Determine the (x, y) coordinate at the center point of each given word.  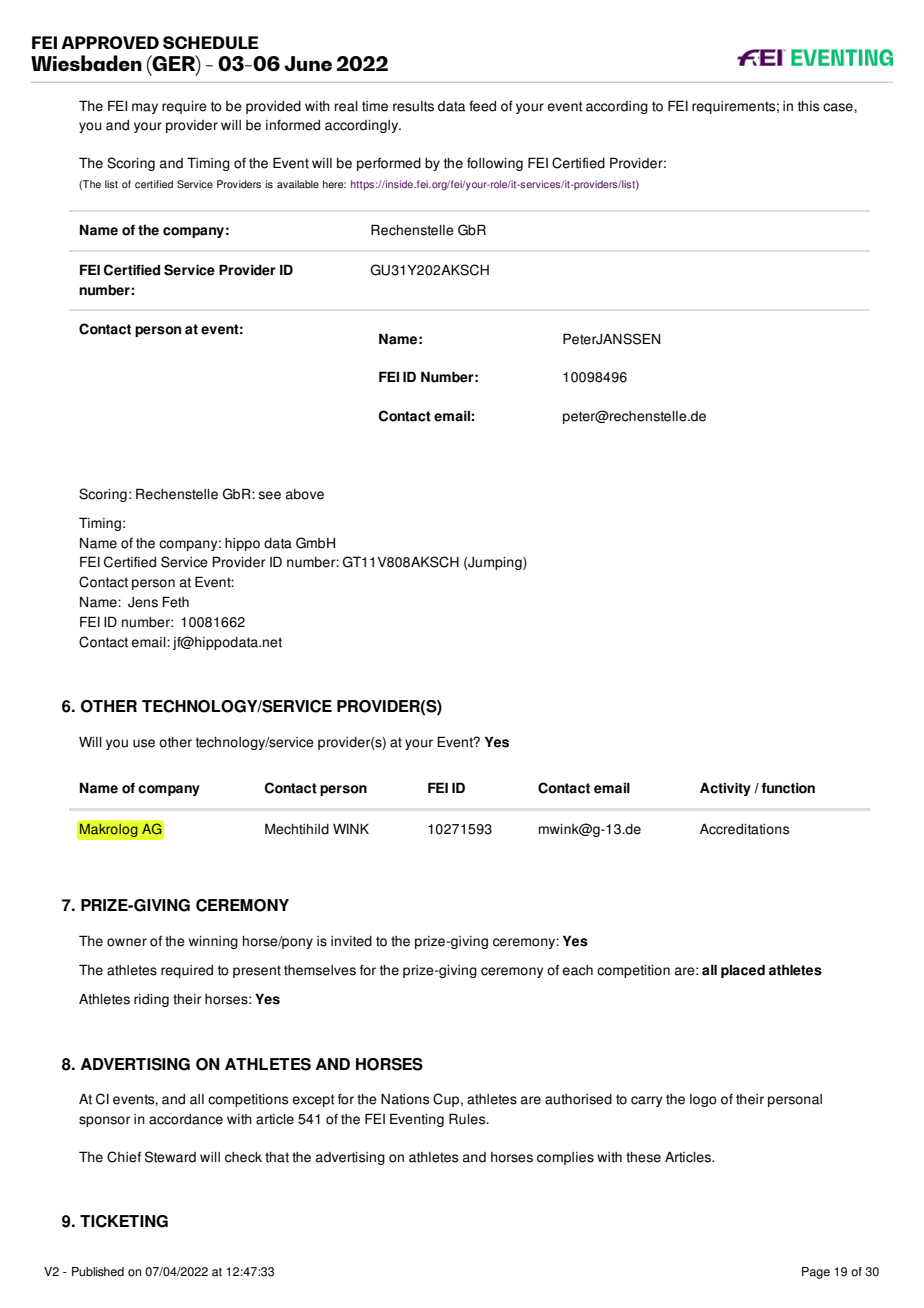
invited (351, 941)
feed (482, 106)
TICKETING (124, 1221)
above (305, 494)
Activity (725, 789)
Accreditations (744, 829)
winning (213, 942)
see (269, 495)
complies (565, 1158)
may (145, 108)
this (808, 106)
